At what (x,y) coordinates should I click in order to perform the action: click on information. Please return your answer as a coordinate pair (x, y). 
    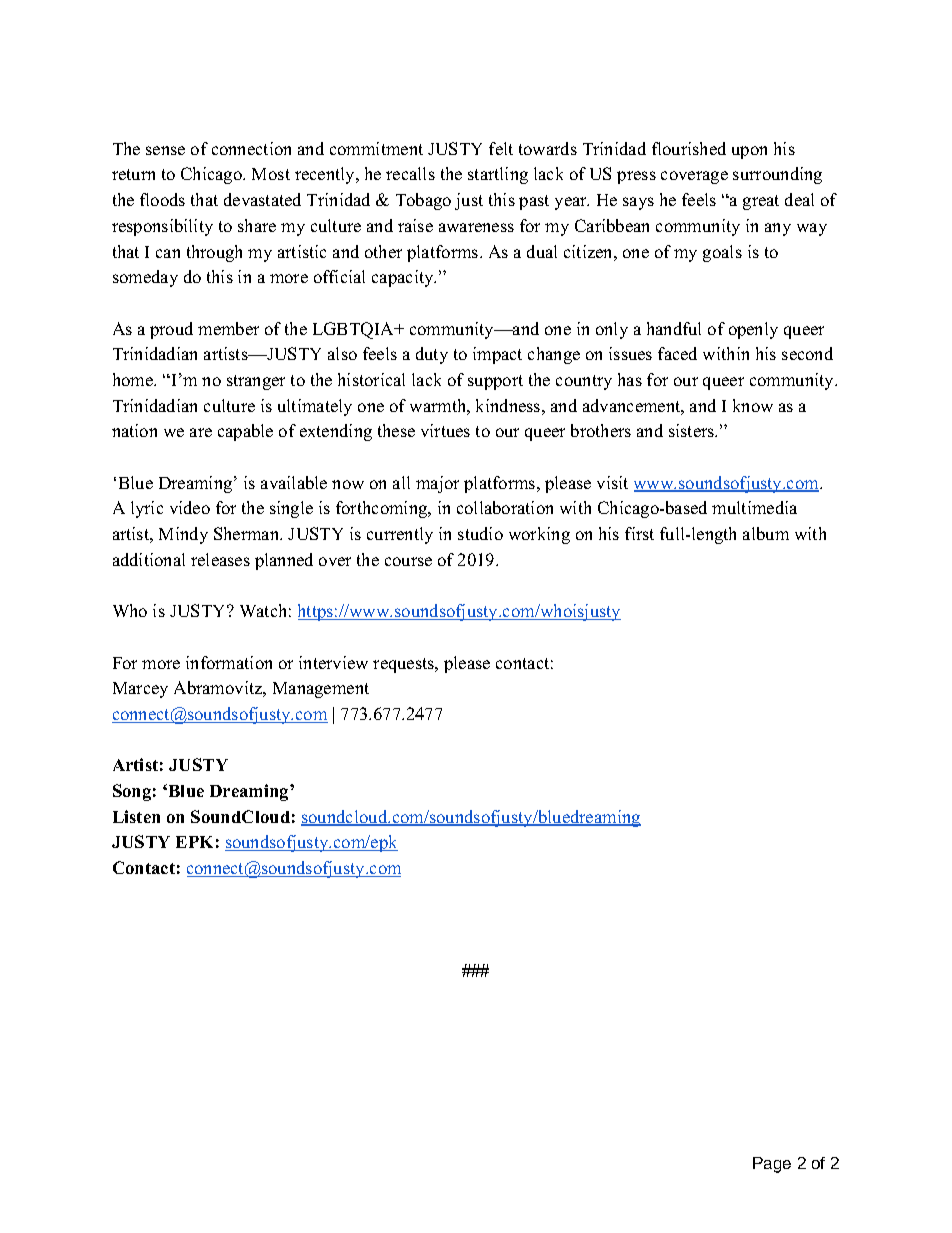
    Looking at the image, I should click on (229, 662).
